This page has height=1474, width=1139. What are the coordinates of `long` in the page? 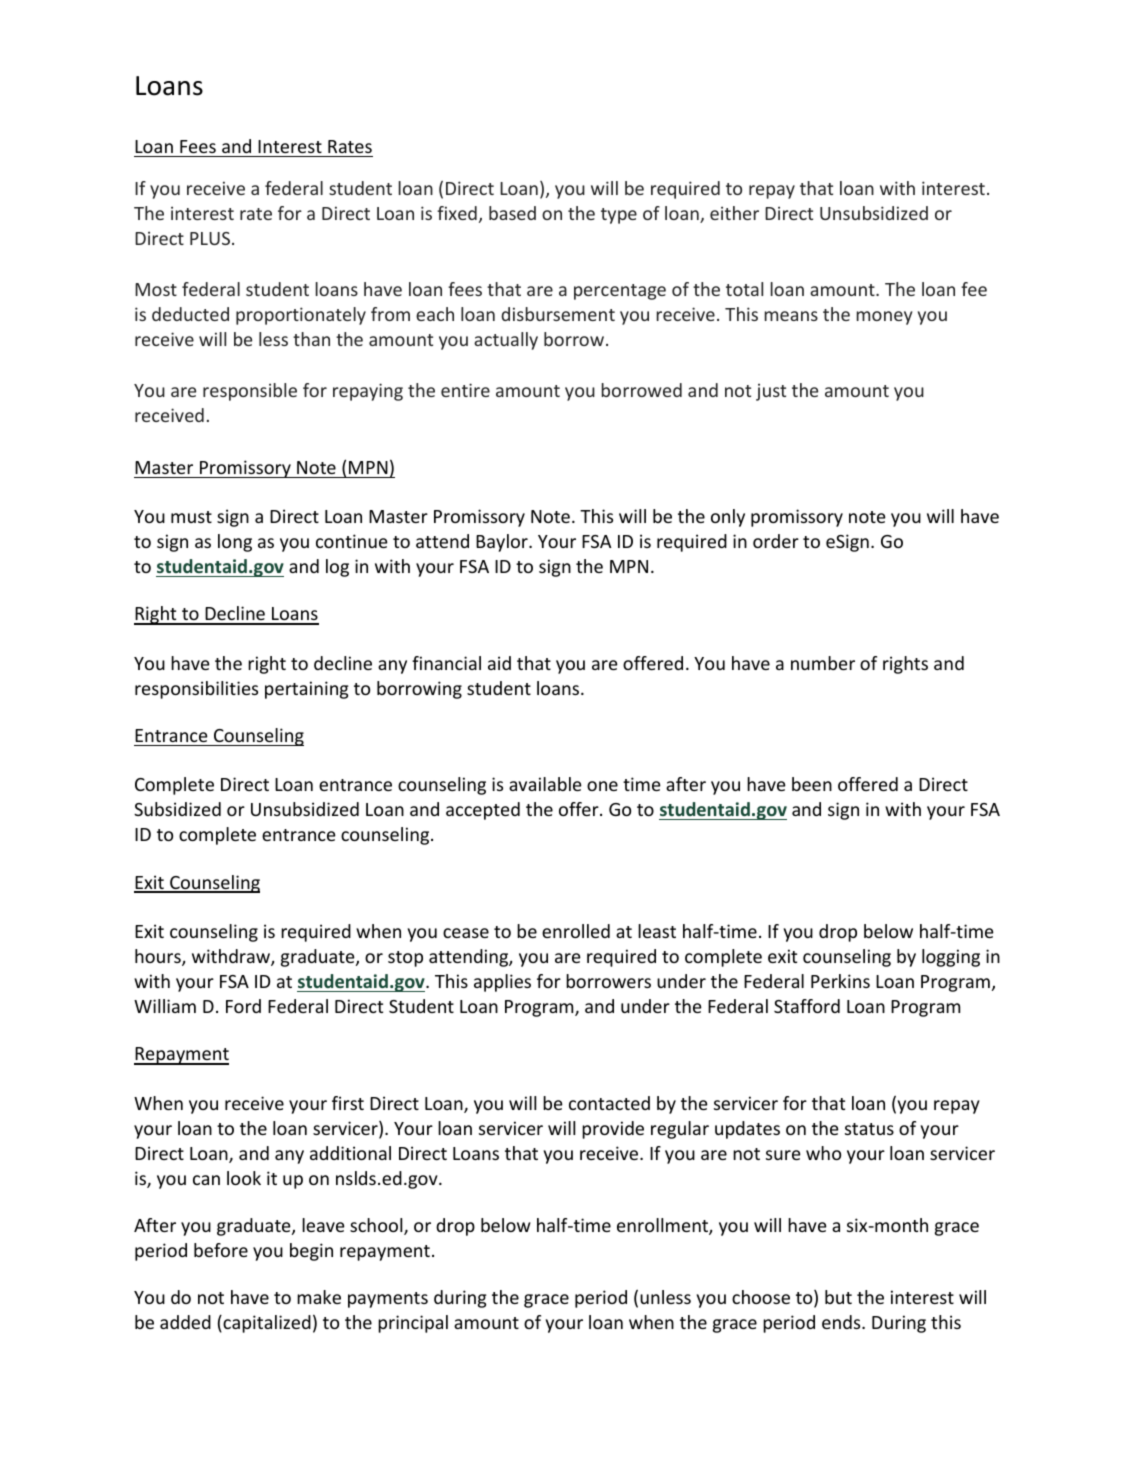 It's located at (235, 543).
